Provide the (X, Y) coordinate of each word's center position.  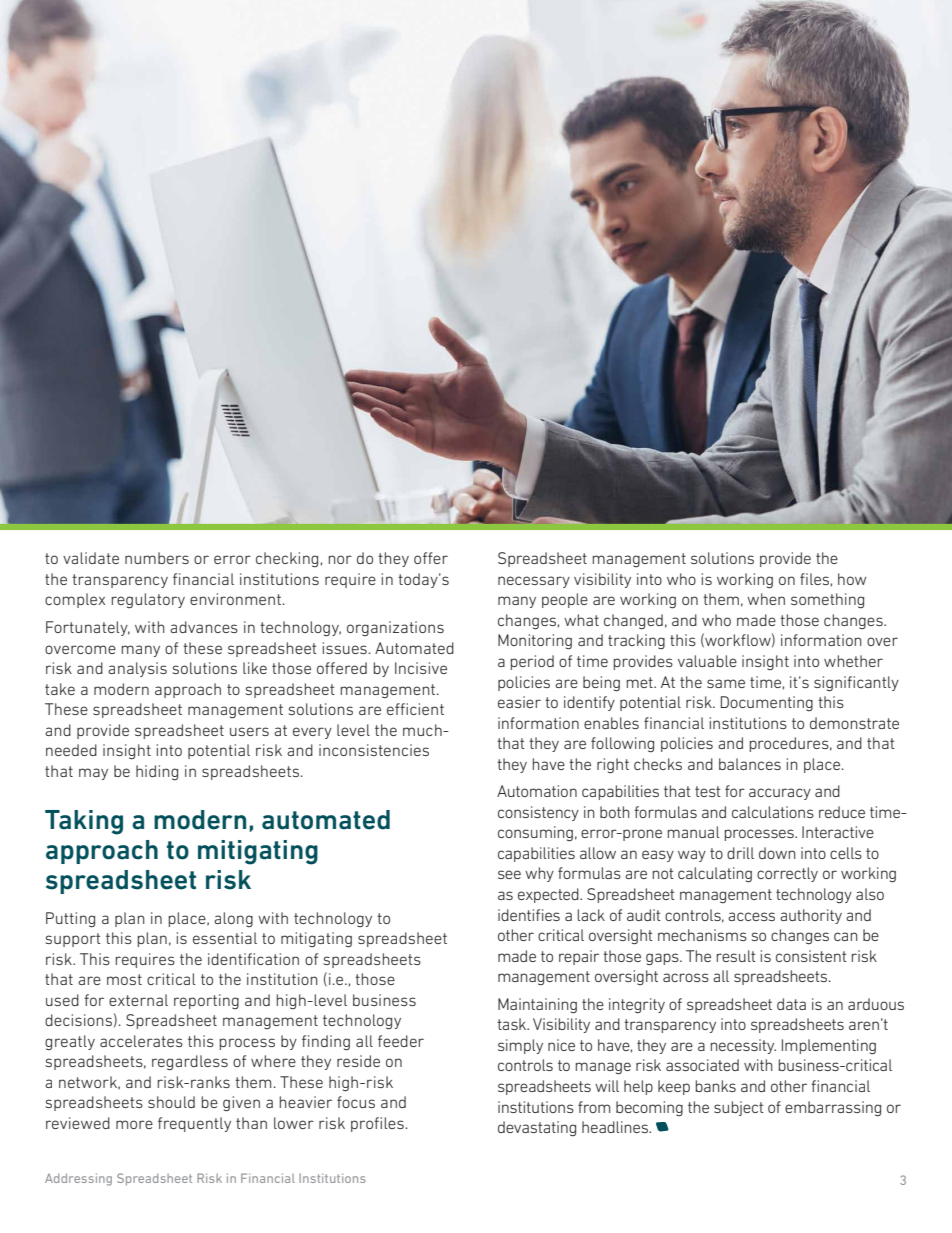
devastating (537, 1129)
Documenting (767, 703)
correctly (787, 874)
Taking (84, 822)
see (509, 874)
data (791, 1004)
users (249, 731)
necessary (534, 582)
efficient (415, 709)
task (513, 1024)
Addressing (78, 1179)
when (766, 599)
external (138, 1000)
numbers (157, 558)
